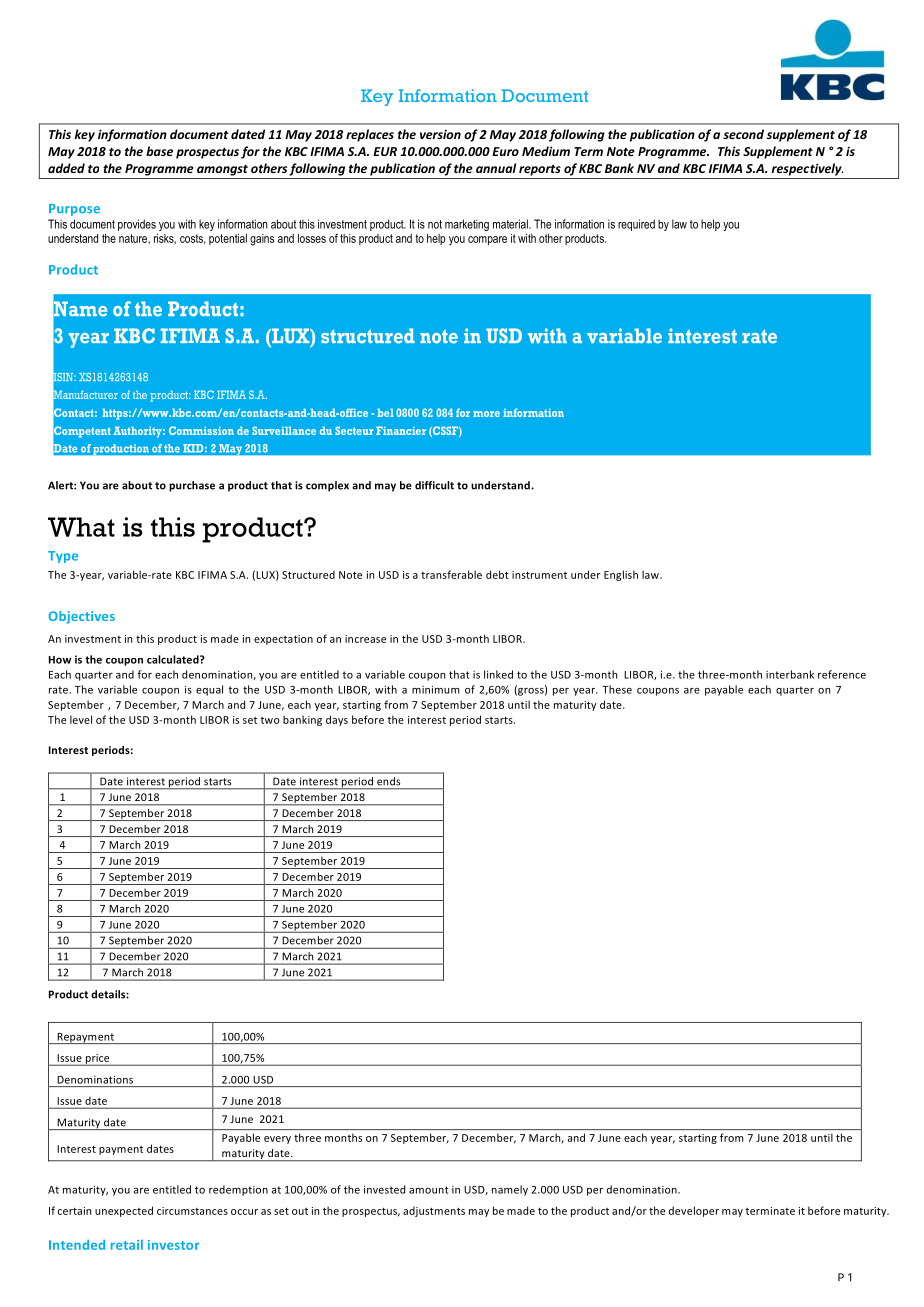 Image resolution: width=924 pixels, height=1307 pixels. What do you see at coordinates (81, 719) in the screenshot?
I see `level` at bounding box center [81, 719].
